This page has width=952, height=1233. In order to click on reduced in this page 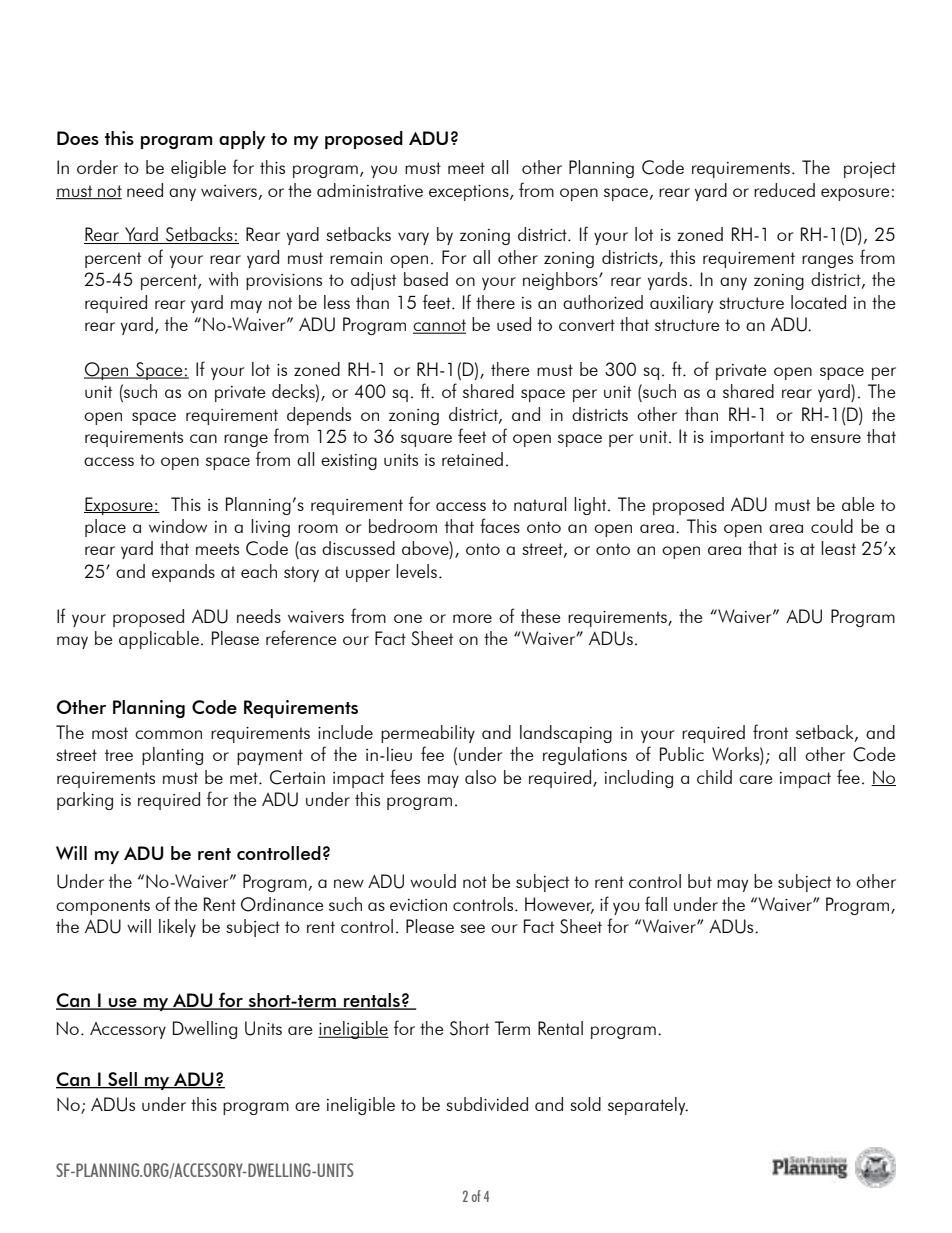, I will do `click(784, 190)`.
